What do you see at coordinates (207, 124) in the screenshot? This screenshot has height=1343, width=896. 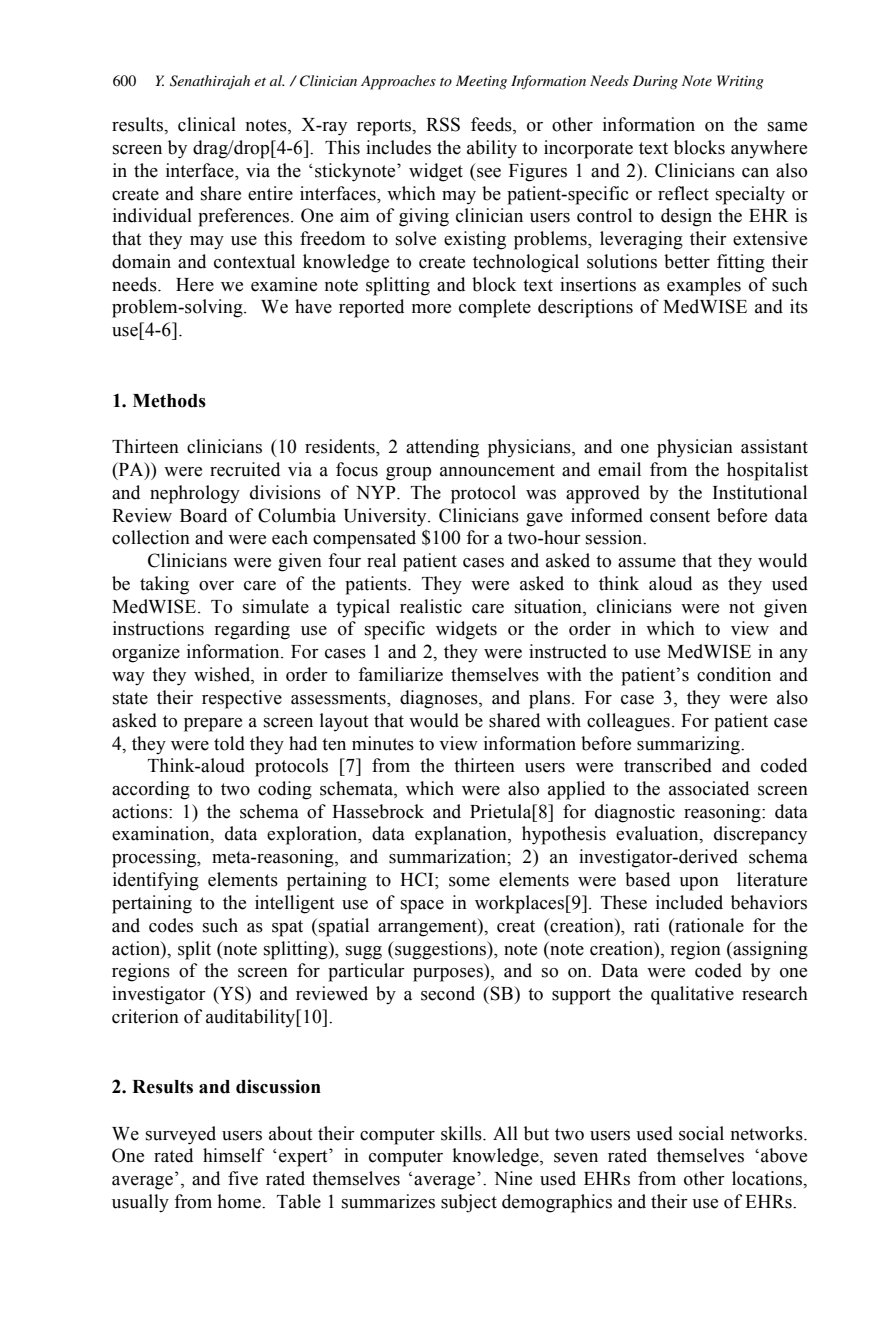 I see `clinical` at bounding box center [207, 124].
